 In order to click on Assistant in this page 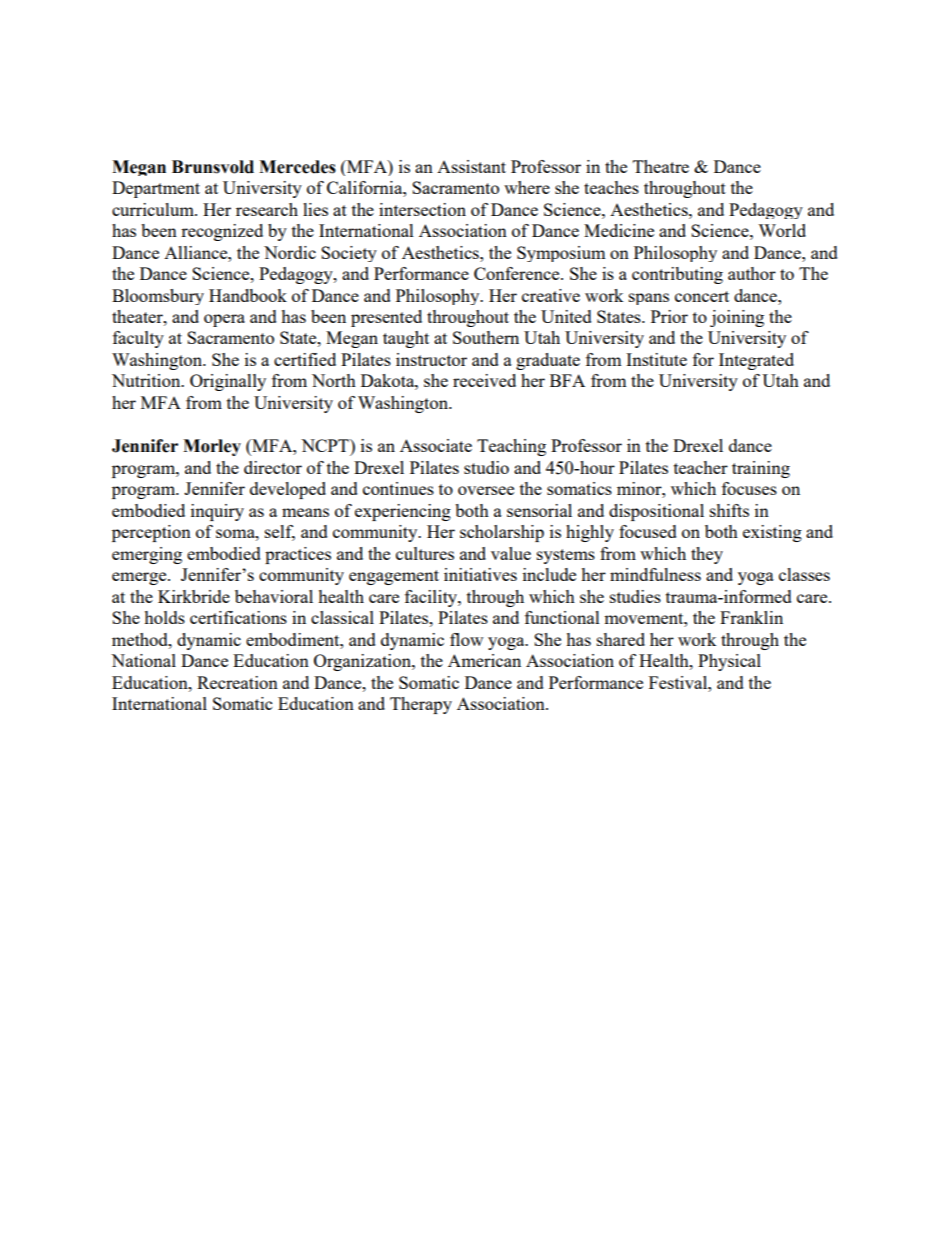, I will do `click(471, 166)`.
